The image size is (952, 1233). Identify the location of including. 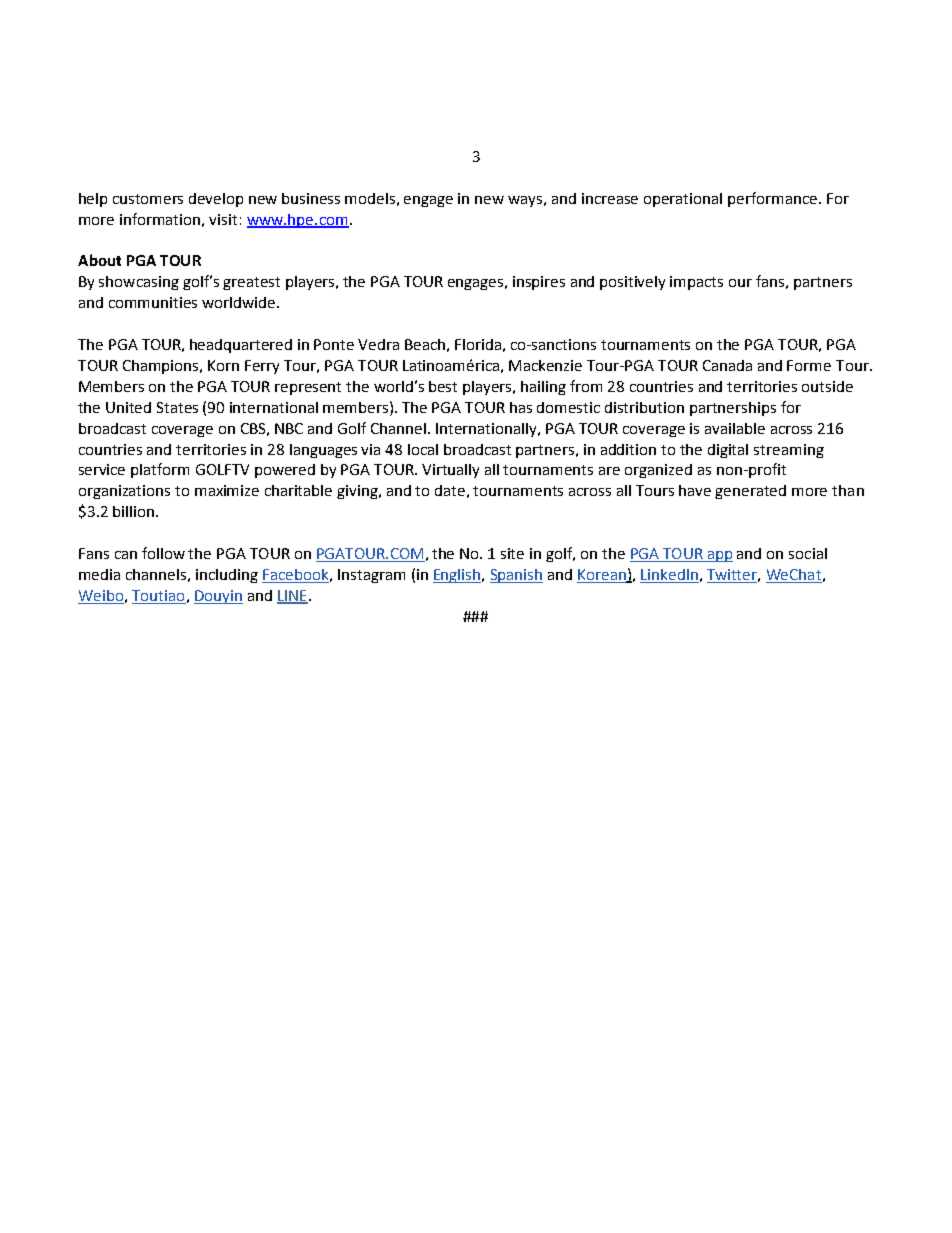
(227, 576).
